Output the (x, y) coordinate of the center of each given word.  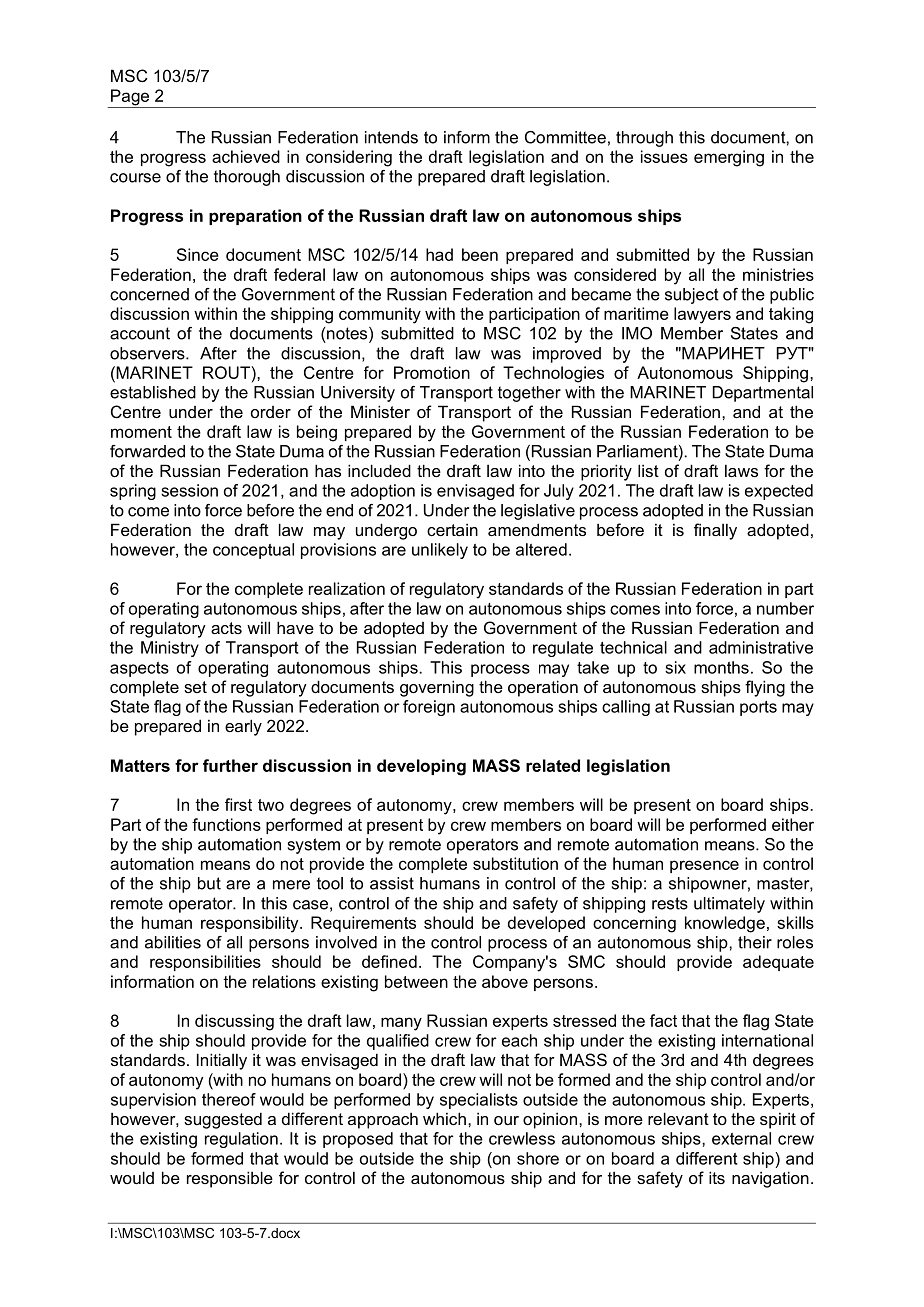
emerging (729, 158)
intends (391, 137)
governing (437, 688)
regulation (241, 1140)
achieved (246, 156)
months (721, 667)
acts (226, 628)
